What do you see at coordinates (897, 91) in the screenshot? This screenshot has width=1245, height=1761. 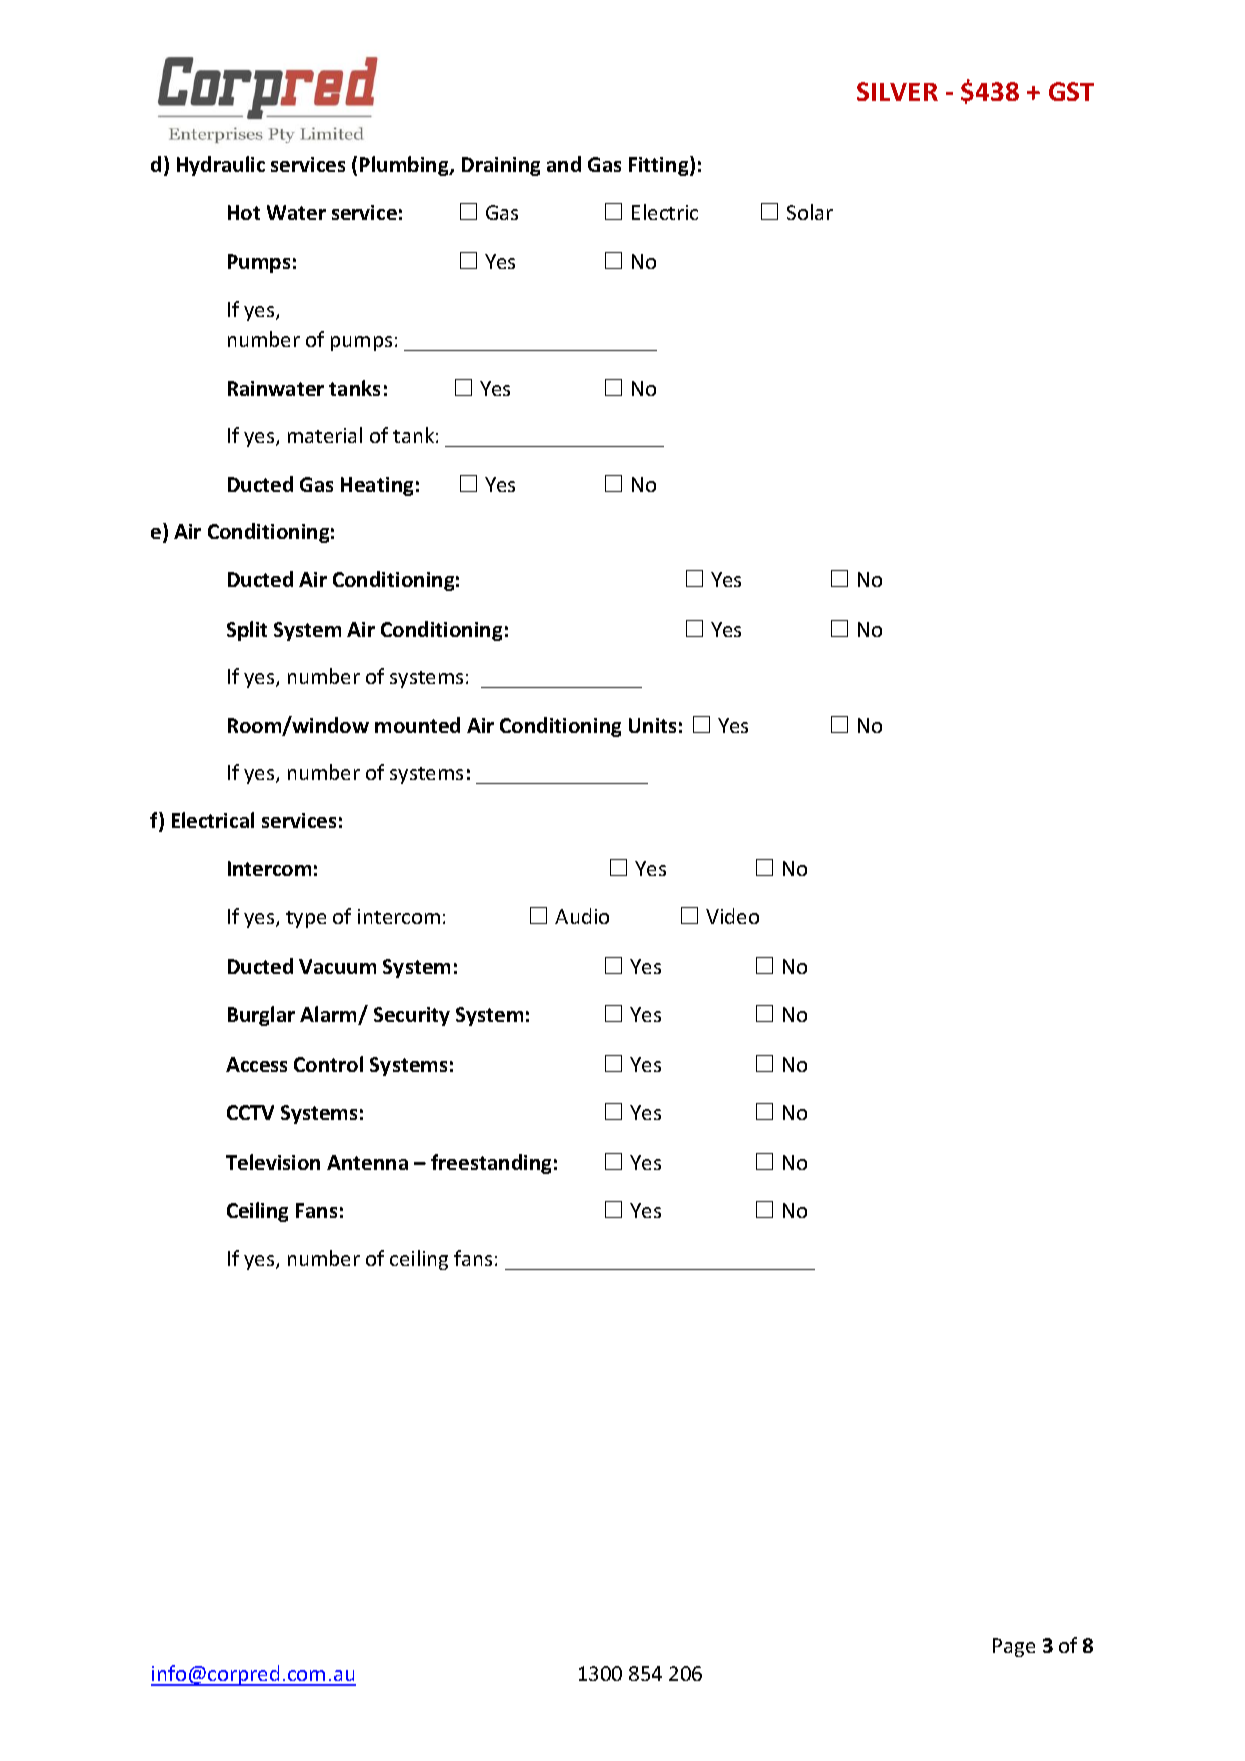 I see `SILVER` at bounding box center [897, 91].
